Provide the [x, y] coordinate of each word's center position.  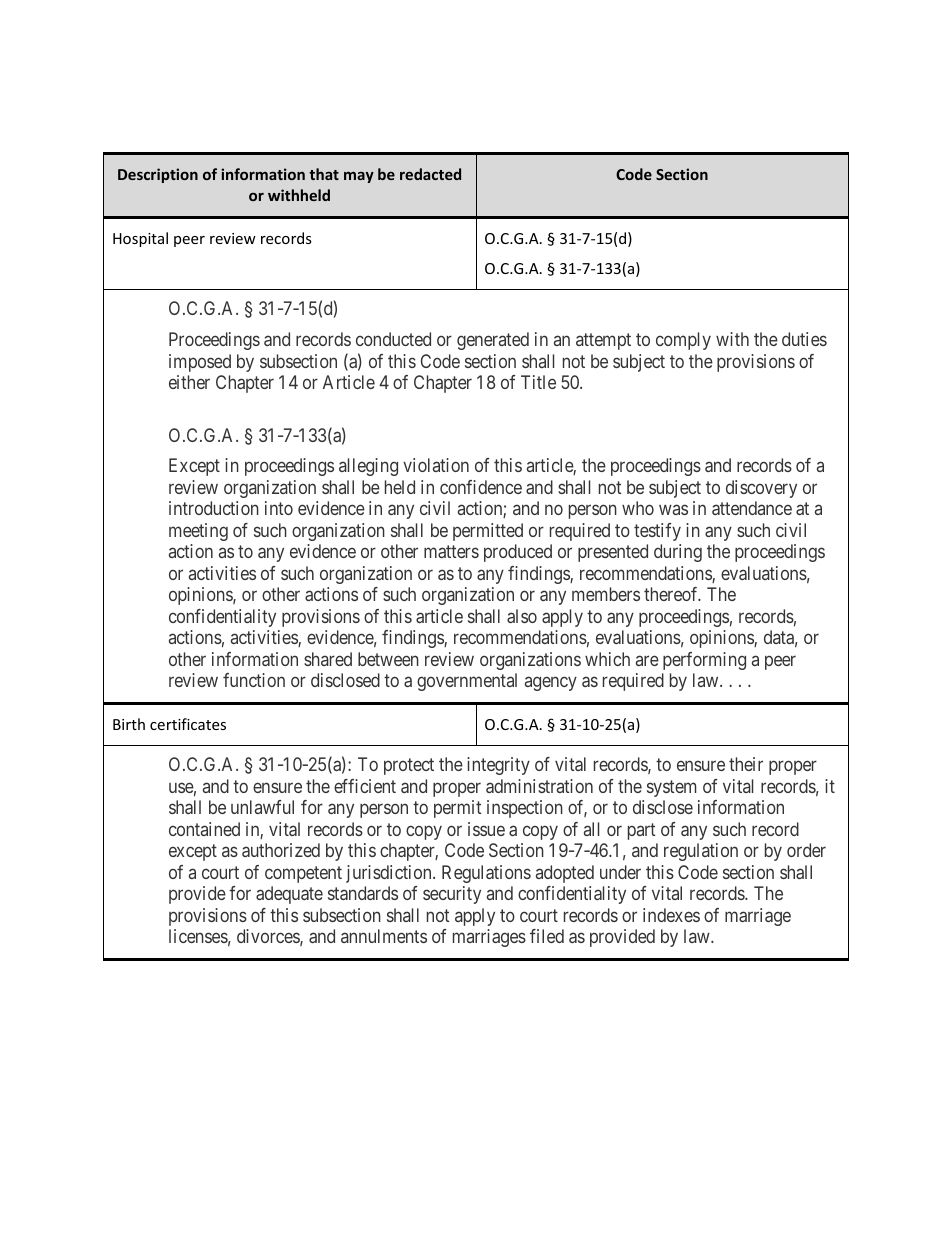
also [522, 616]
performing [704, 661]
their [746, 764]
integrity [498, 766]
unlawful [262, 807]
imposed [200, 363]
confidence [481, 487]
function [254, 680]
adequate [289, 895]
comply [683, 341]
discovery [761, 489]
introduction [214, 508]
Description [158, 175]
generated [493, 341]
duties [804, 339]
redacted [430, 174]
